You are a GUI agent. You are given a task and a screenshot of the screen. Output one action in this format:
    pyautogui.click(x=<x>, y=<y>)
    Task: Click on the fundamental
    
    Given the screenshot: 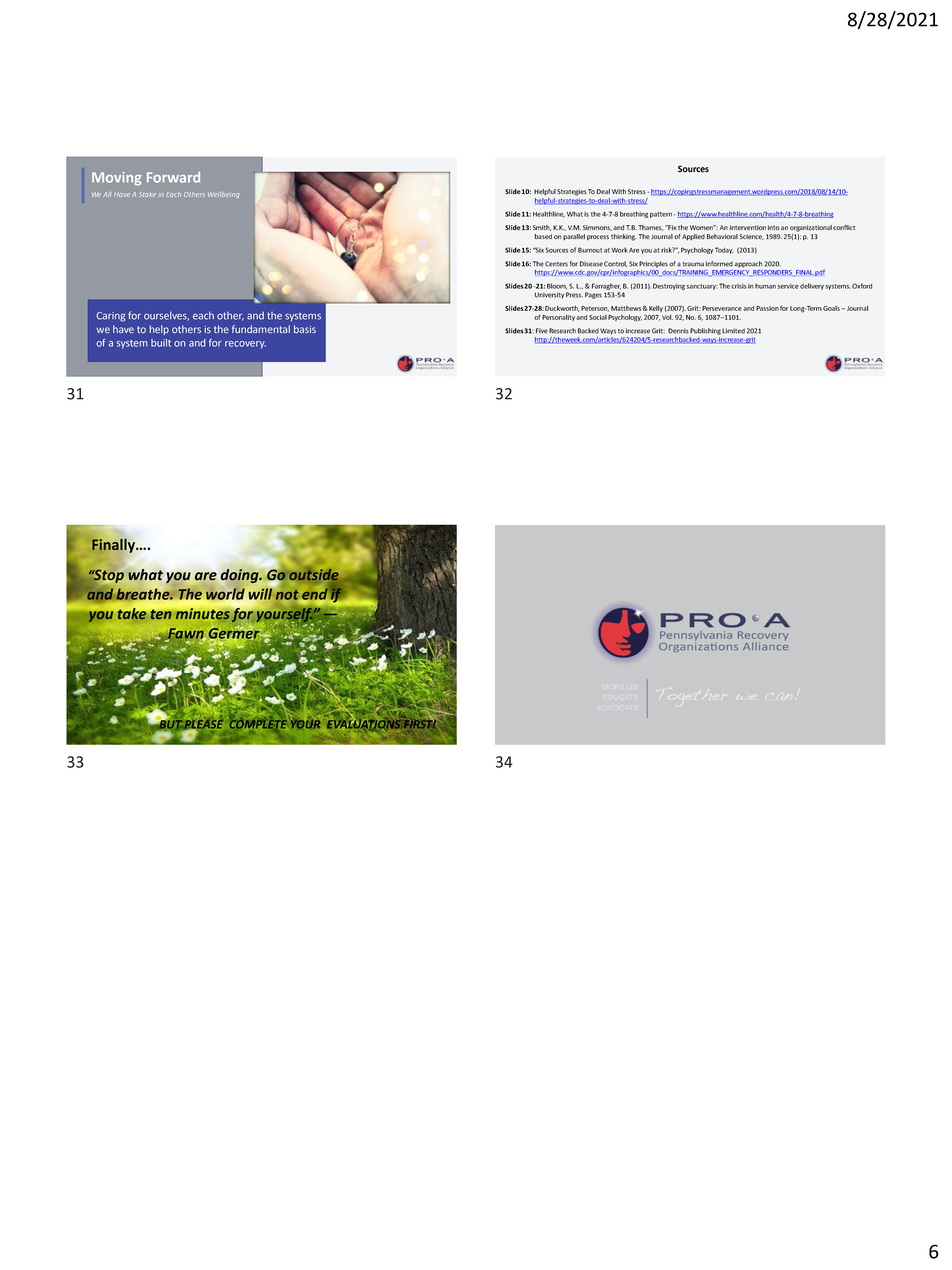 What is the action you would take?
    pyautogui.click(x=261, y=329)
